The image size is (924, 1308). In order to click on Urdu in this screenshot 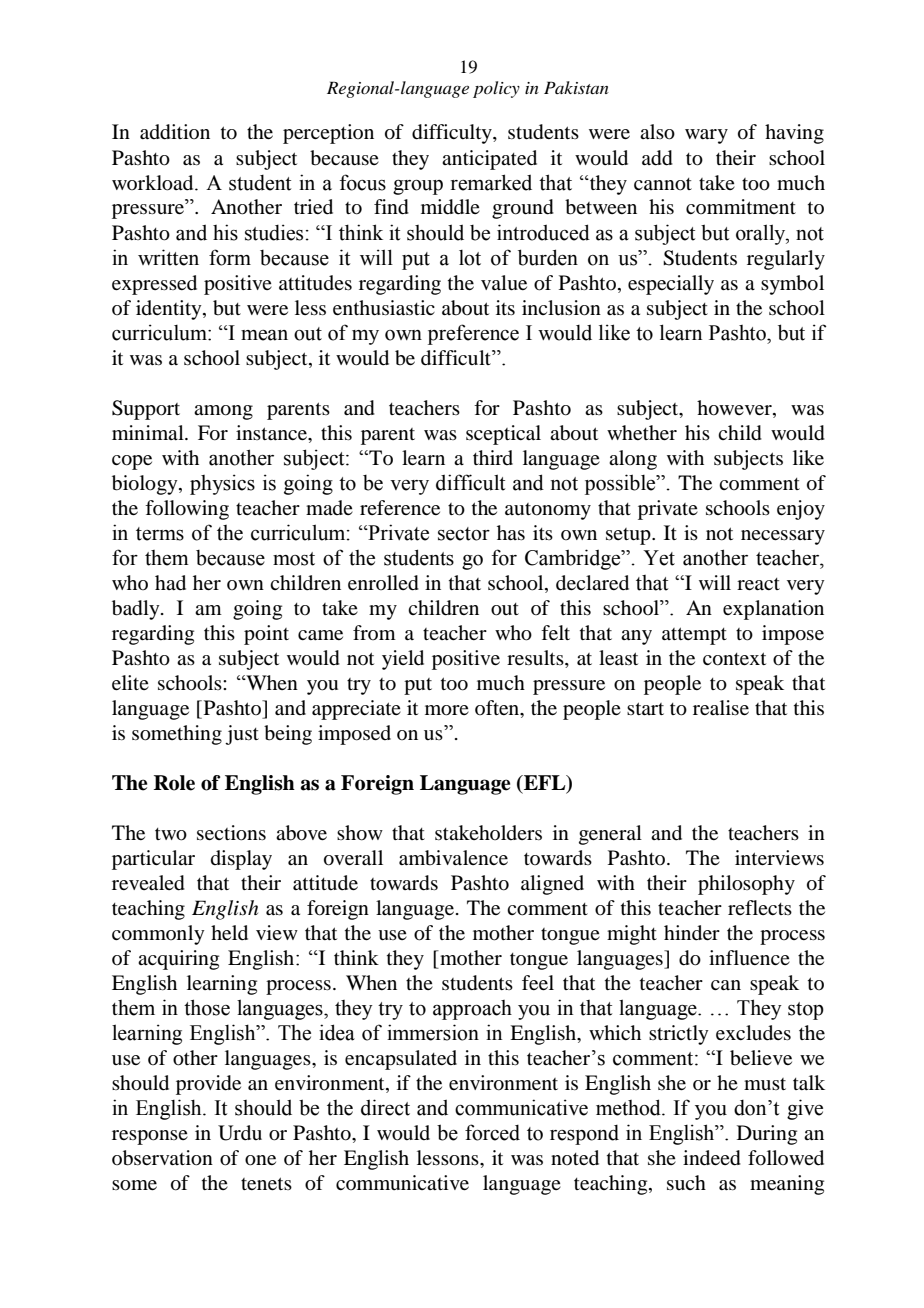, I will do `click(240, 1133)`.
